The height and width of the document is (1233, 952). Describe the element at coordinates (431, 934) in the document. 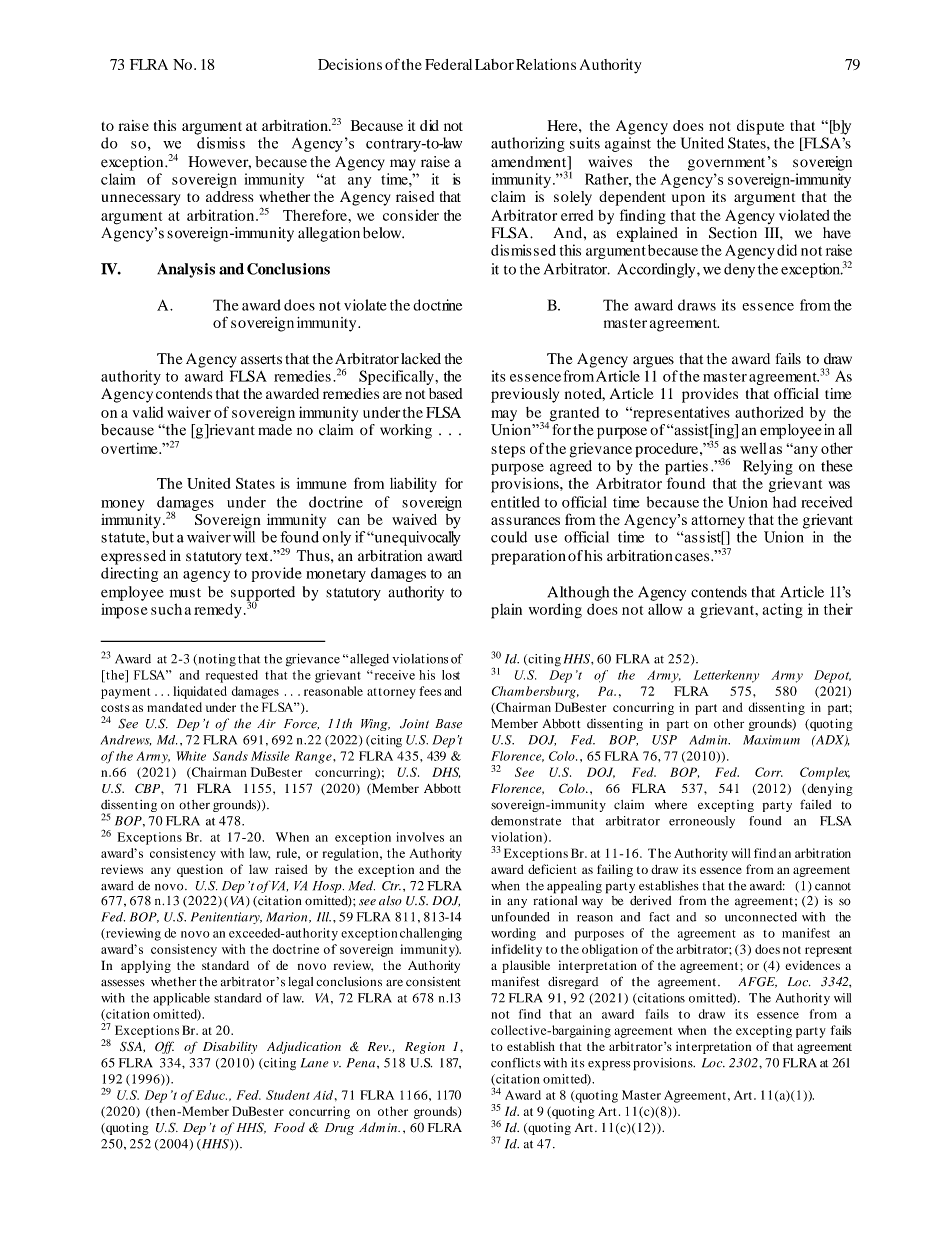

I see `challenging` at that location.
